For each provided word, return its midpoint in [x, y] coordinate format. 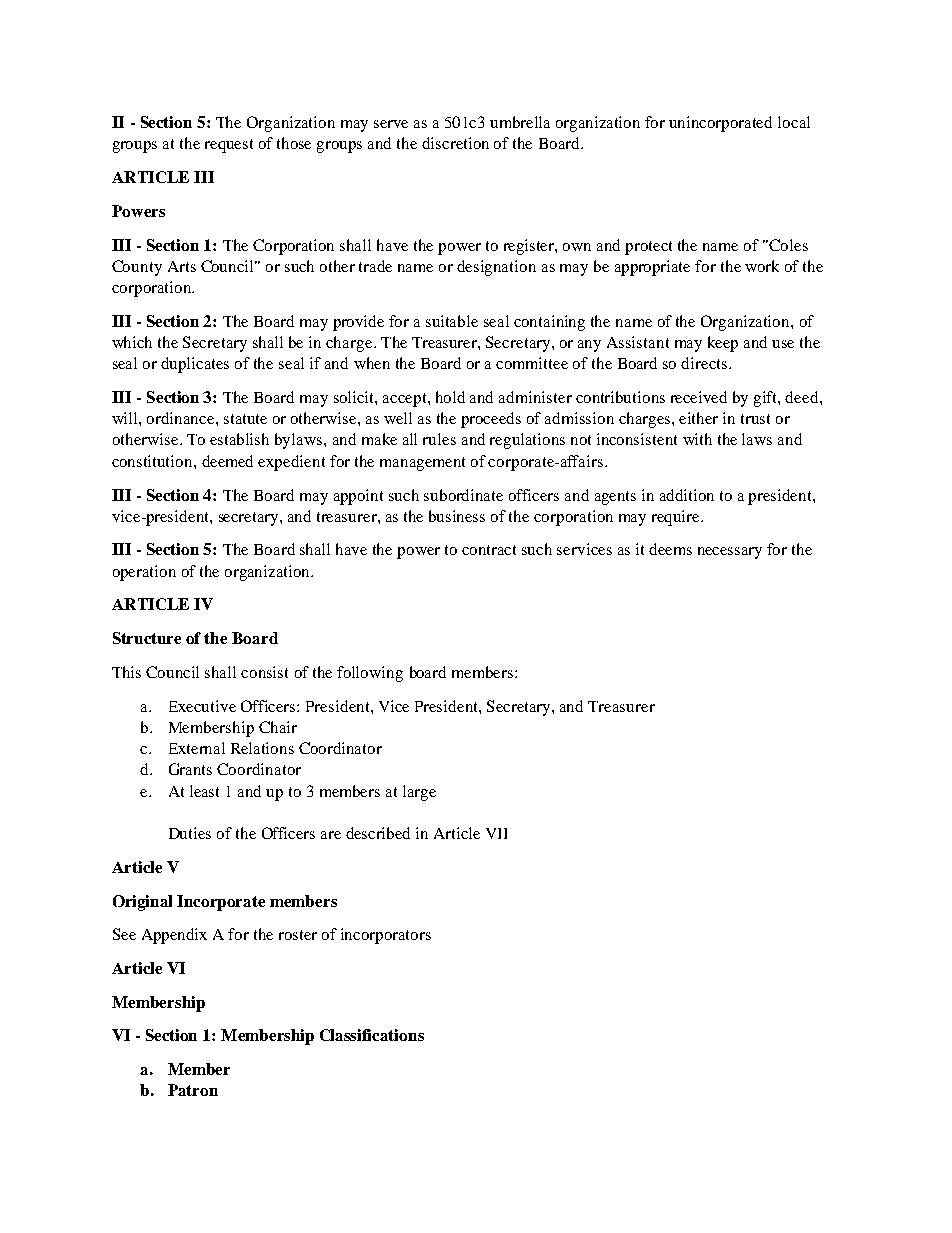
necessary [730, 553]
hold [450, 397]
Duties [190, 833]
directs [705, 363]
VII [496, 833]
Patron [193, 1090]
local [794, 122]
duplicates [195, 365]
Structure [147, 638]
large [419, 793]
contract [489, 550]
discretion [455, 143]
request [229, 146]
